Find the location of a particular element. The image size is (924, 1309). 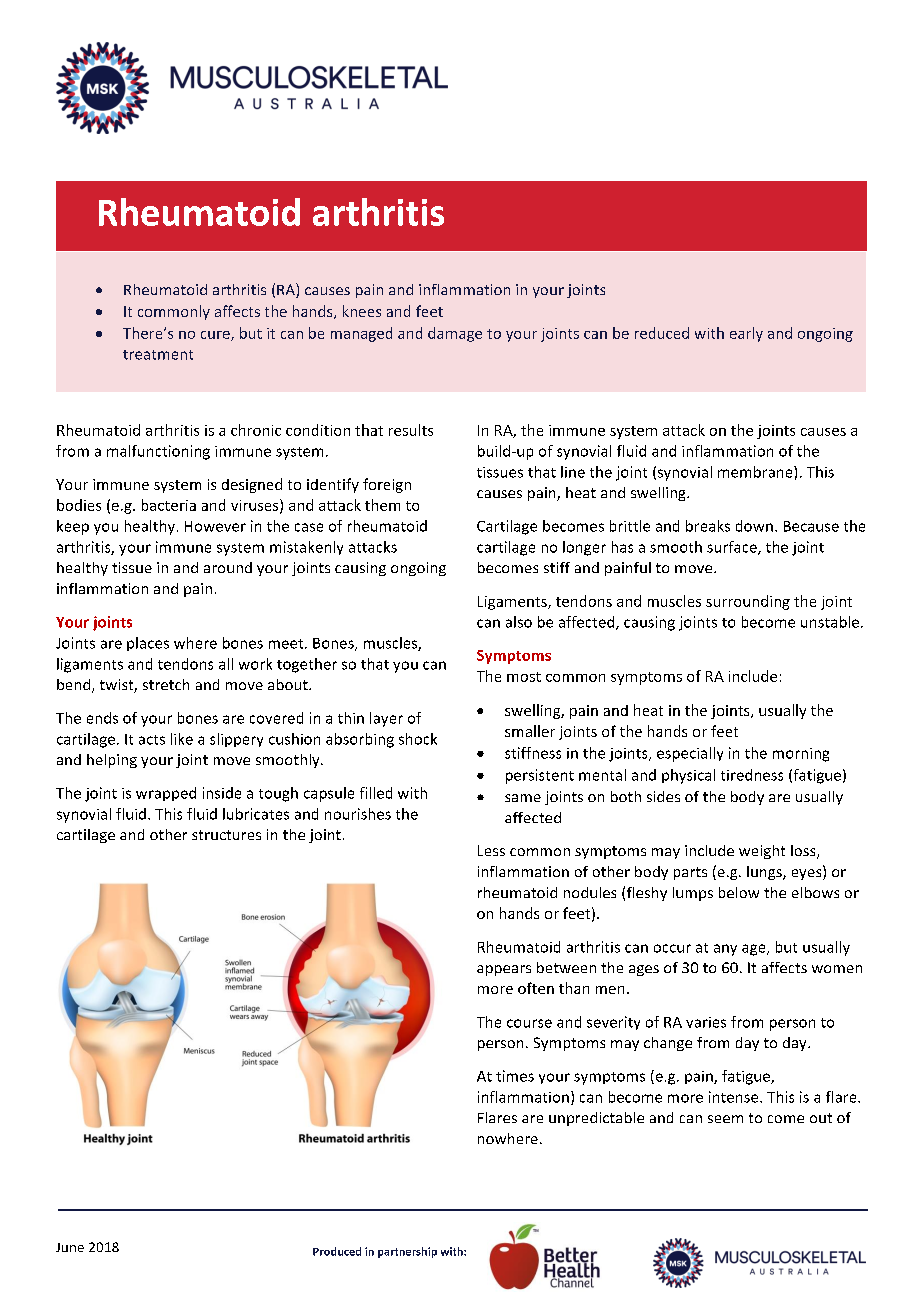

damage is located at coordinates (455, 334).
